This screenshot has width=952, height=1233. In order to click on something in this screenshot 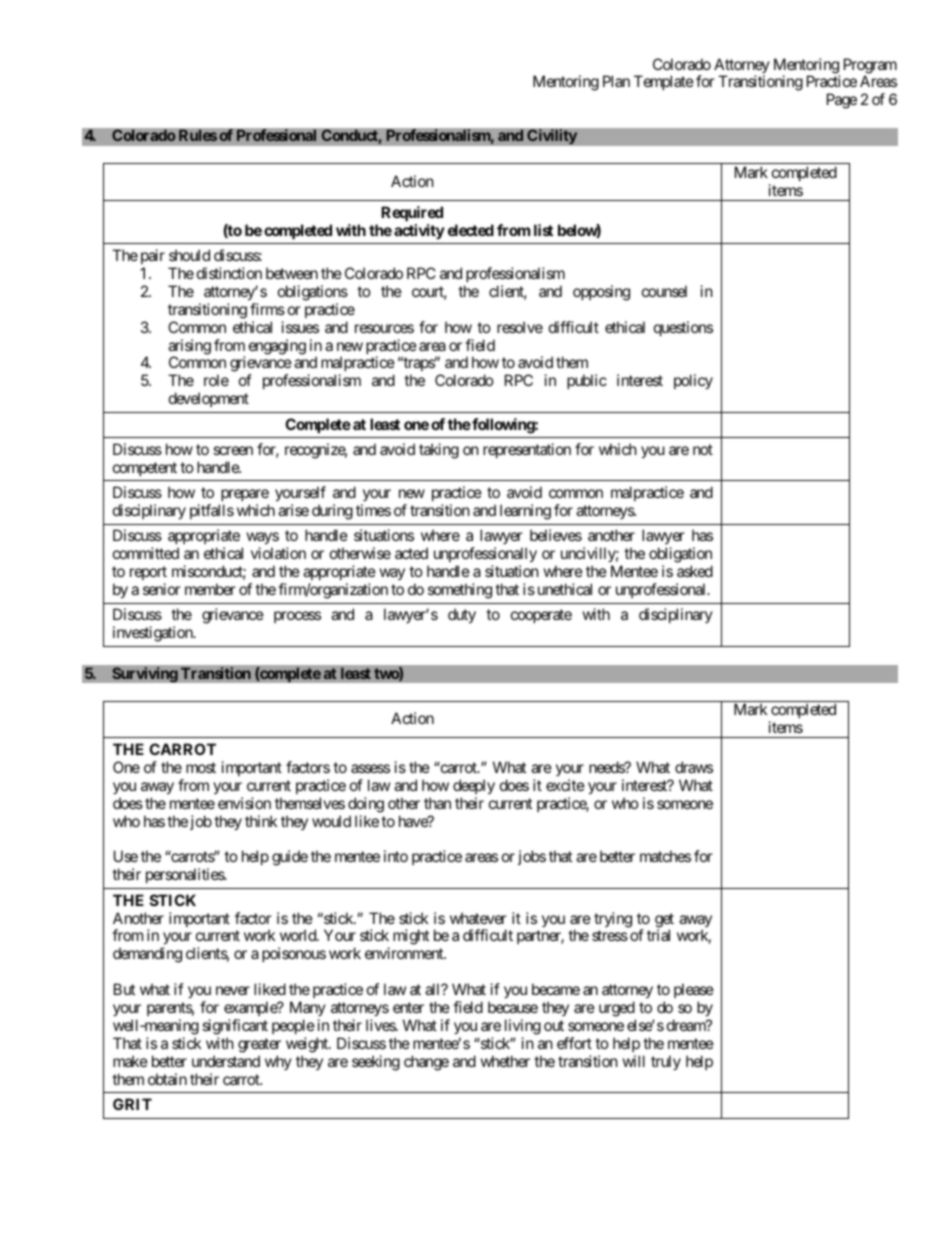, I will do `click(460, 591)`.
